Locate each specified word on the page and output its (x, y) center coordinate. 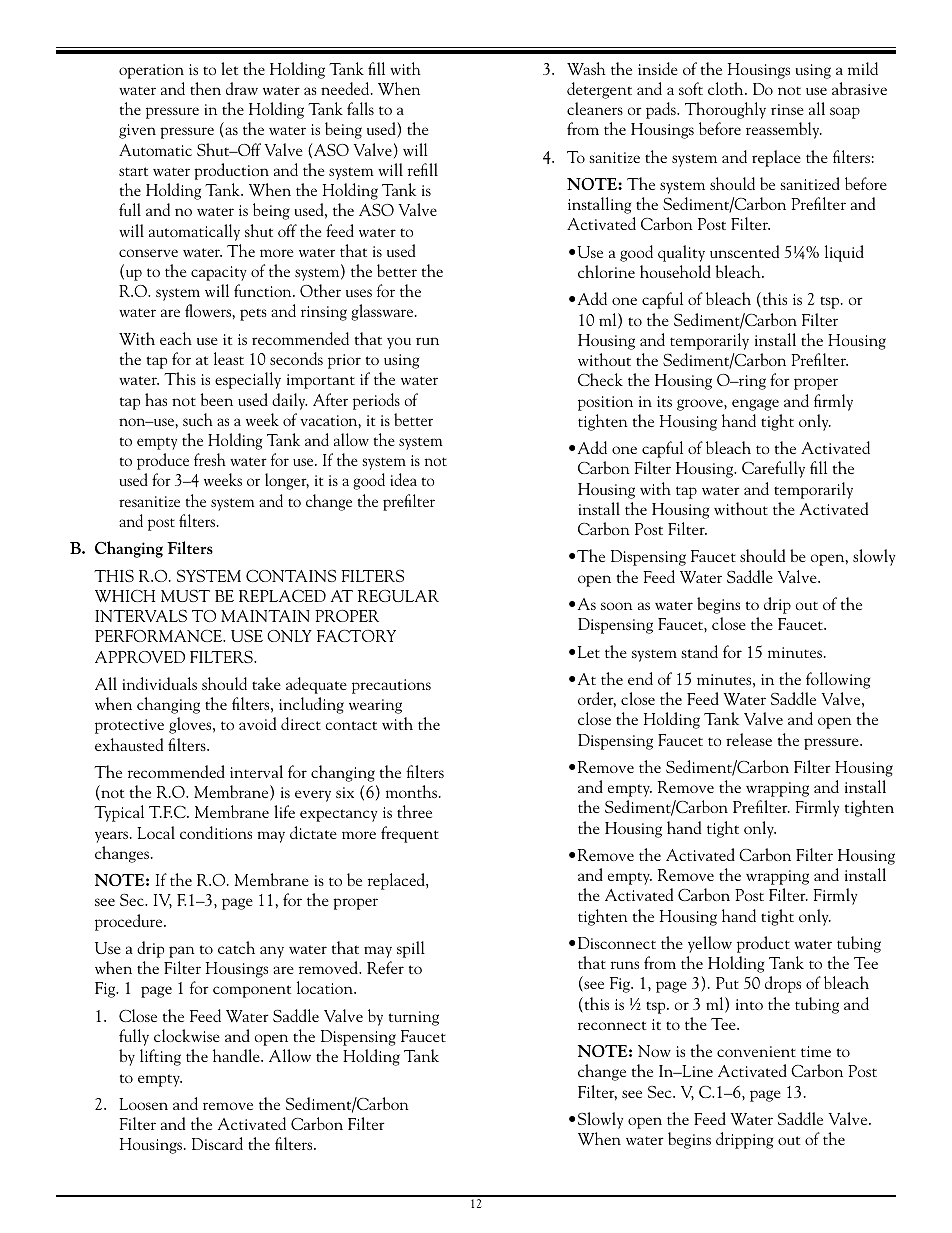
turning (414, 1018)
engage (755, 405)
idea (403, 479)
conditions (216, 832)
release (749, 739)
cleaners (595, 108)
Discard (217, 1143)
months (413, 791)
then (205, 88)
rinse (787, 109)
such (198, 419)
